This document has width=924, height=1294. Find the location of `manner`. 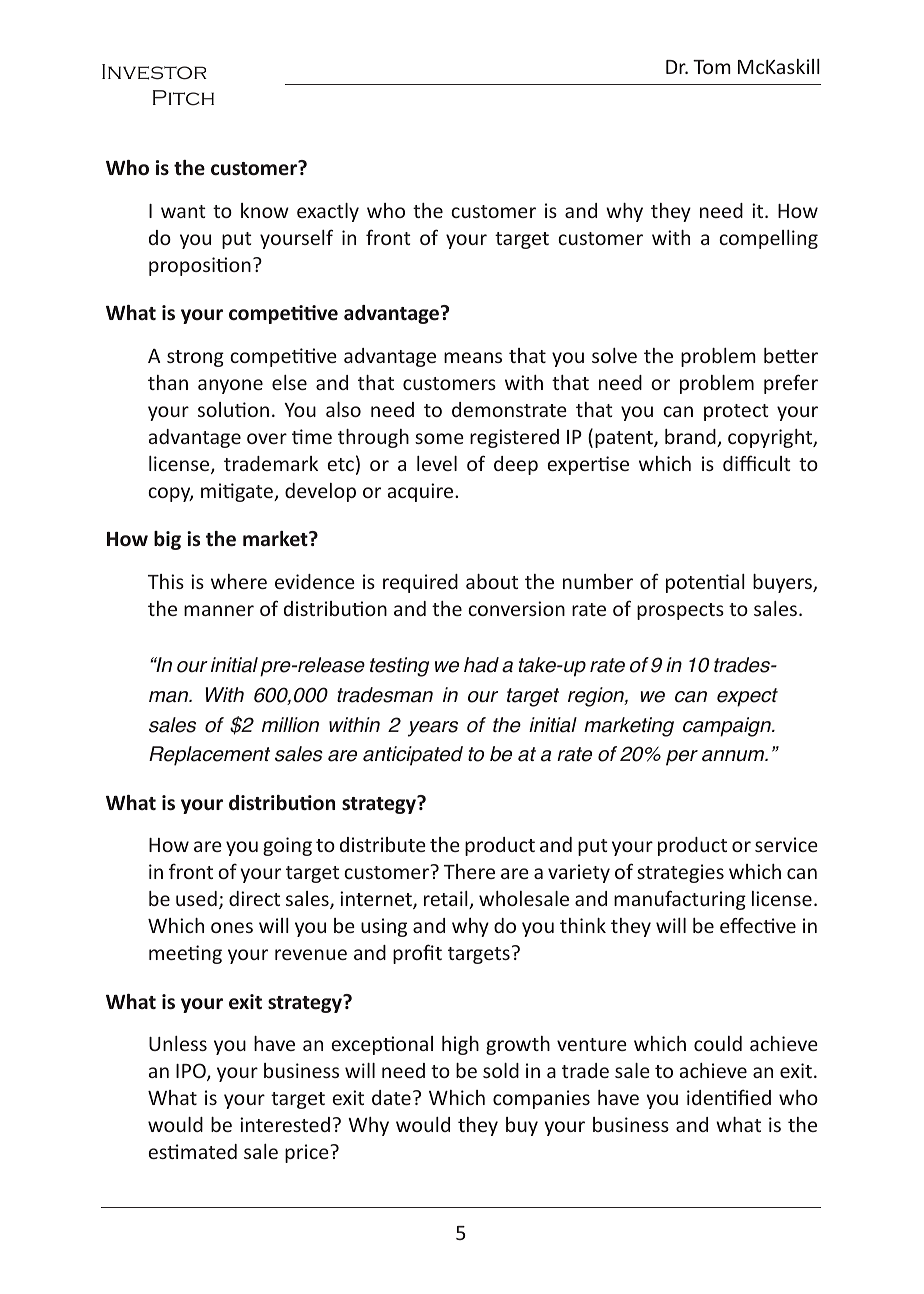

manner is located at coordinates (219, 610).
